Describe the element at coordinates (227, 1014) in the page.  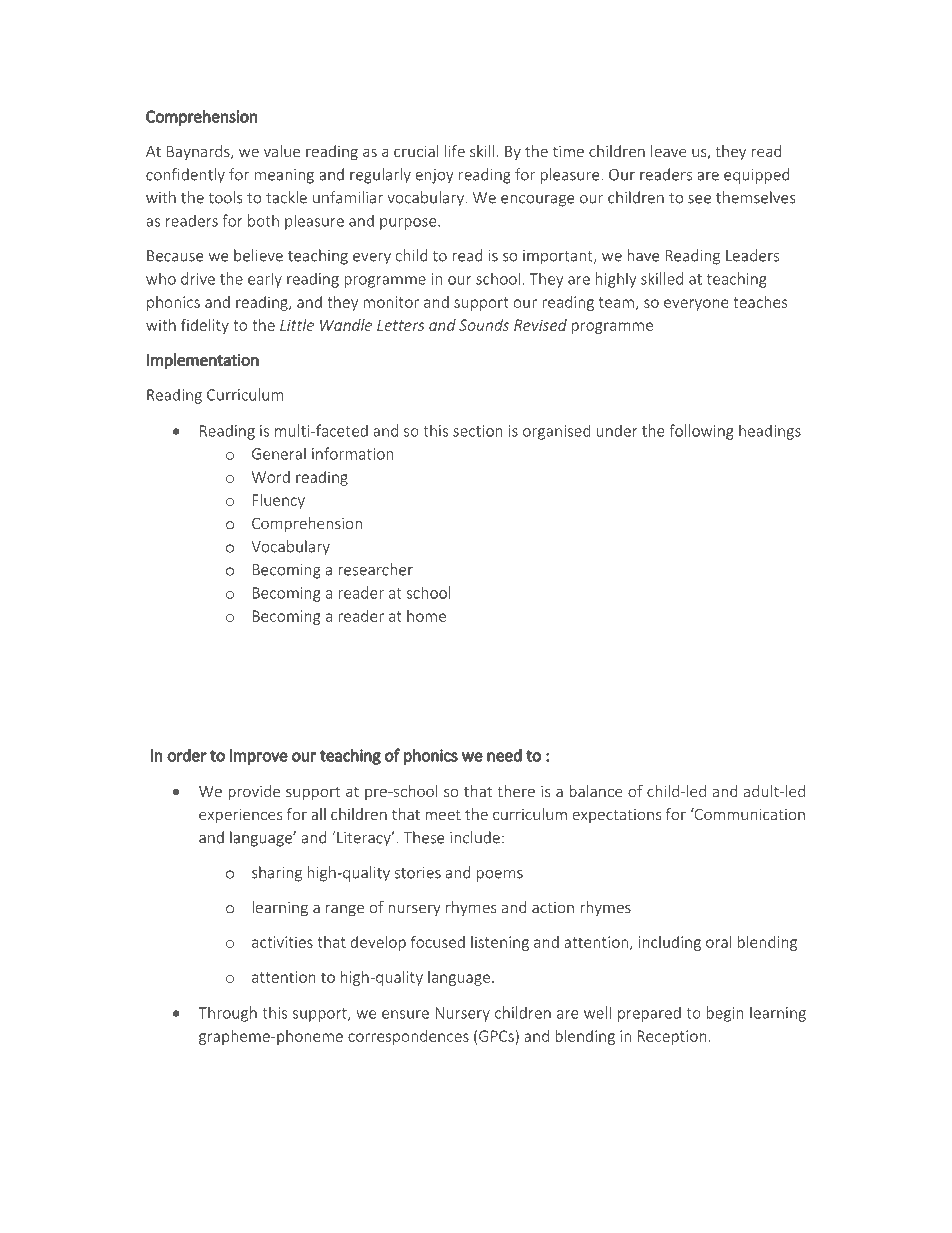
I see `Through` at that location.
